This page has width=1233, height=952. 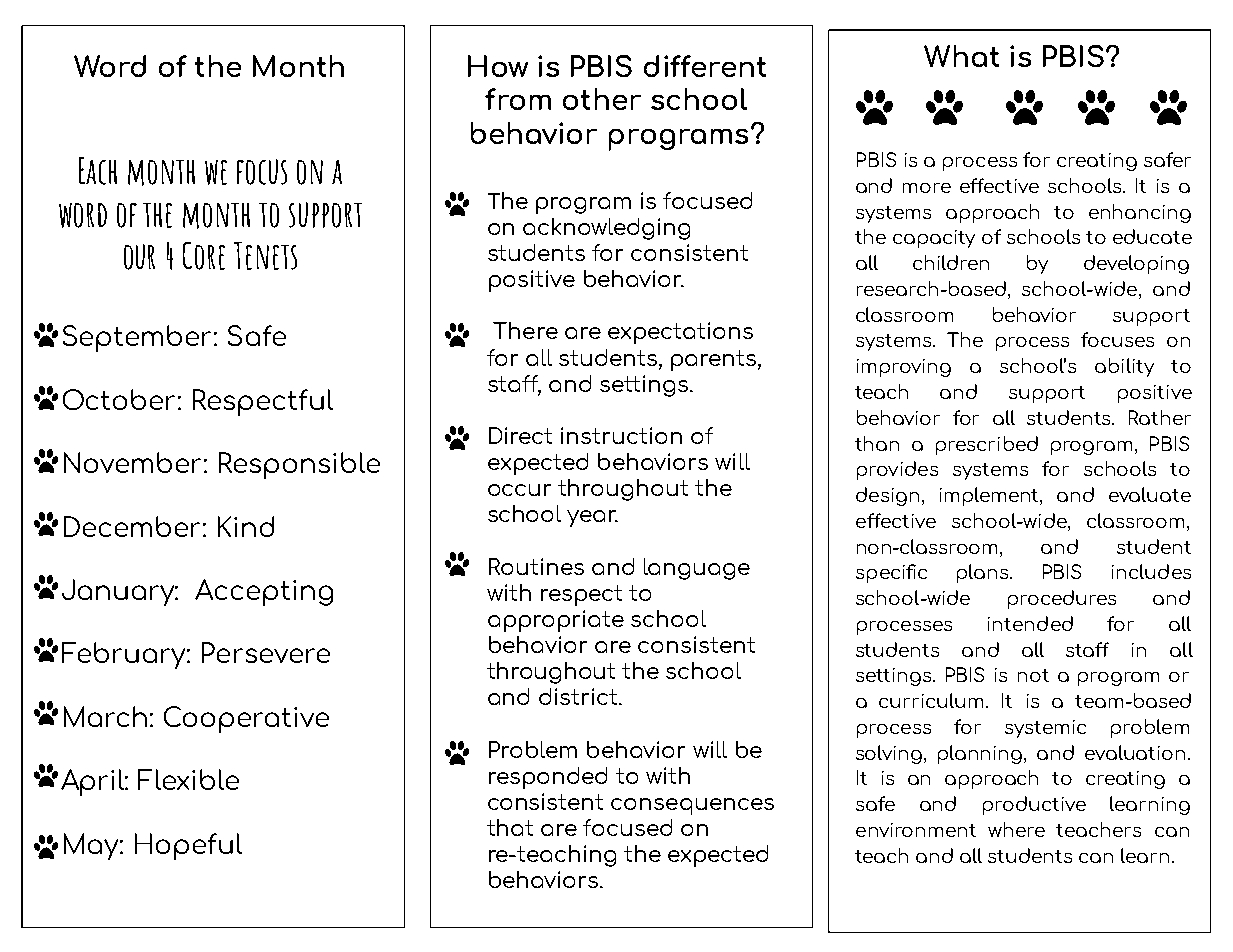 I want to click on Kind, so click(x=246, y=526).
